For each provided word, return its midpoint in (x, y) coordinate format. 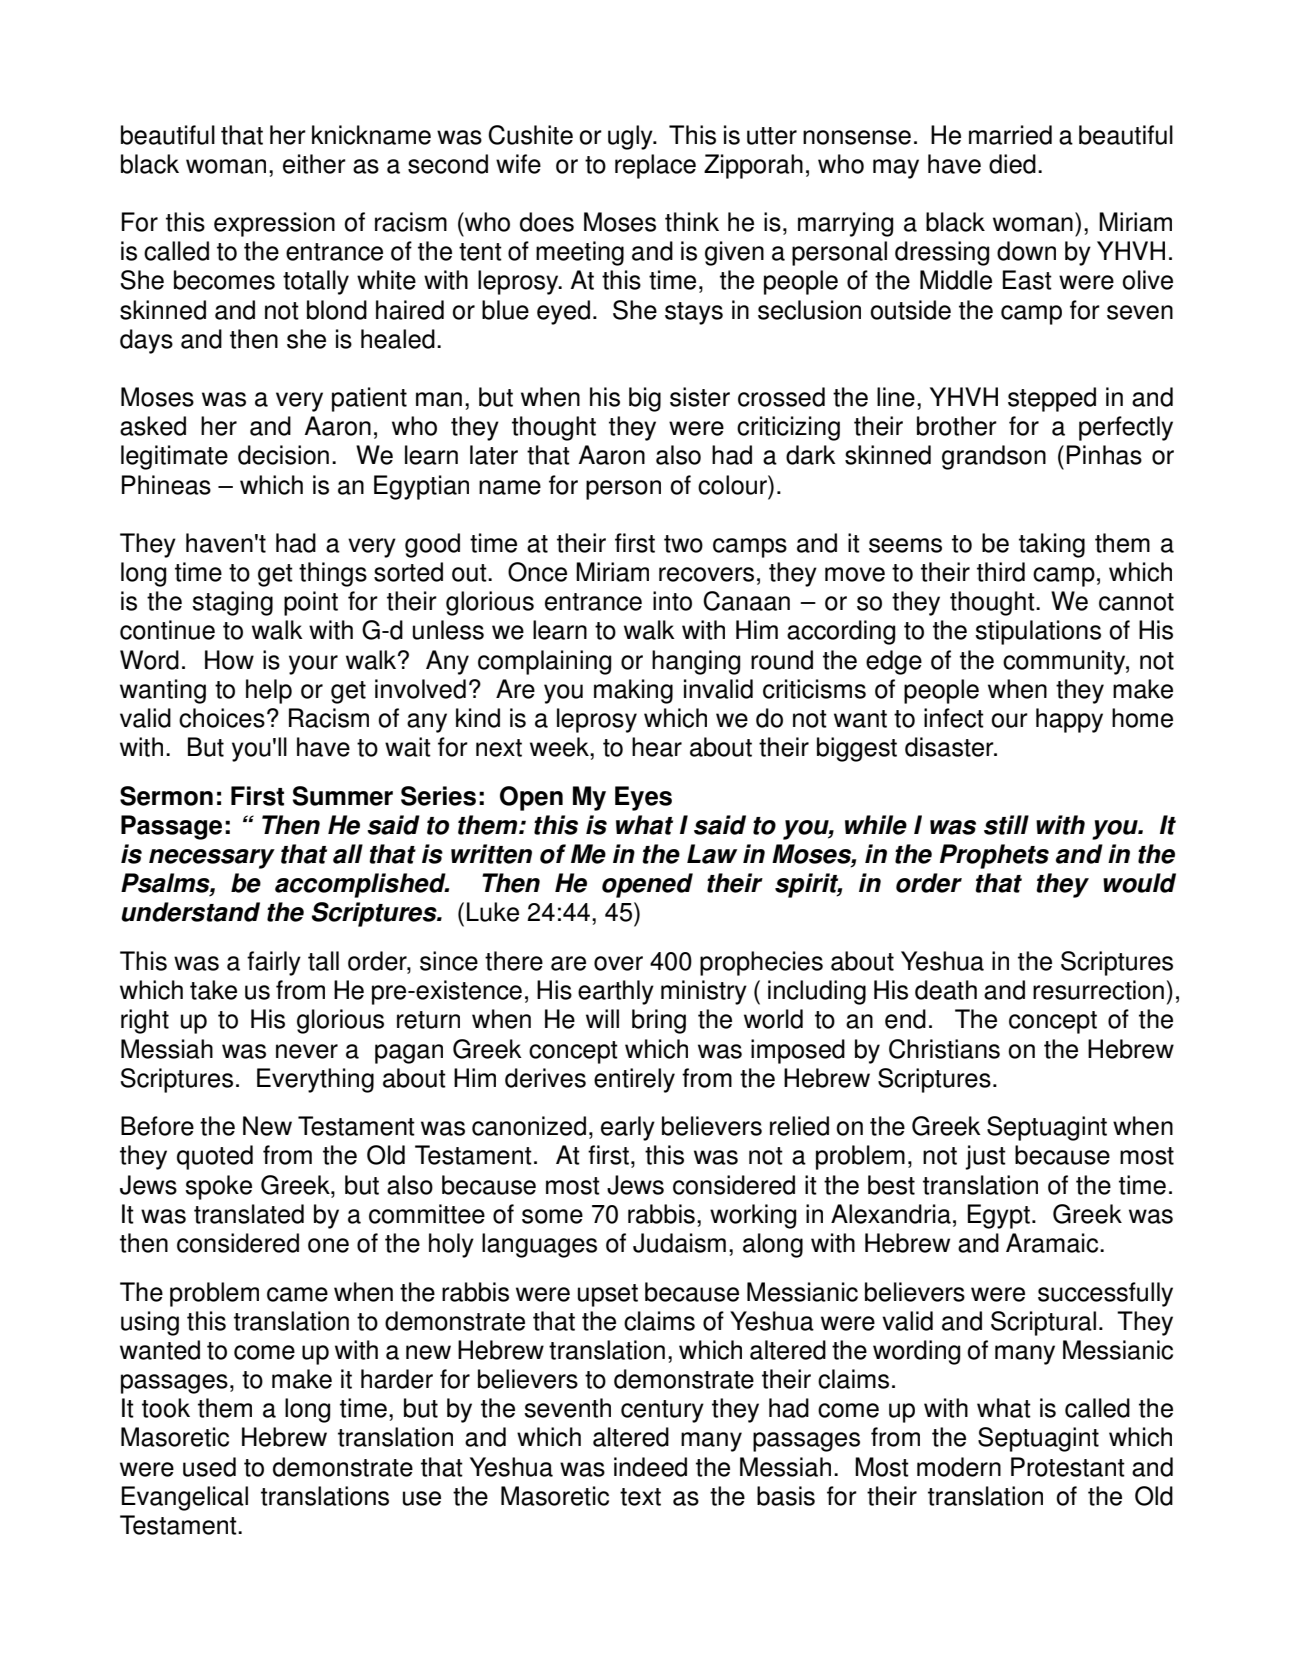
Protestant (1068, 1467)
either (314, 164)
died (1012, 164)
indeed (650, 1467)
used (209, 1467)
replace (655, 166)
